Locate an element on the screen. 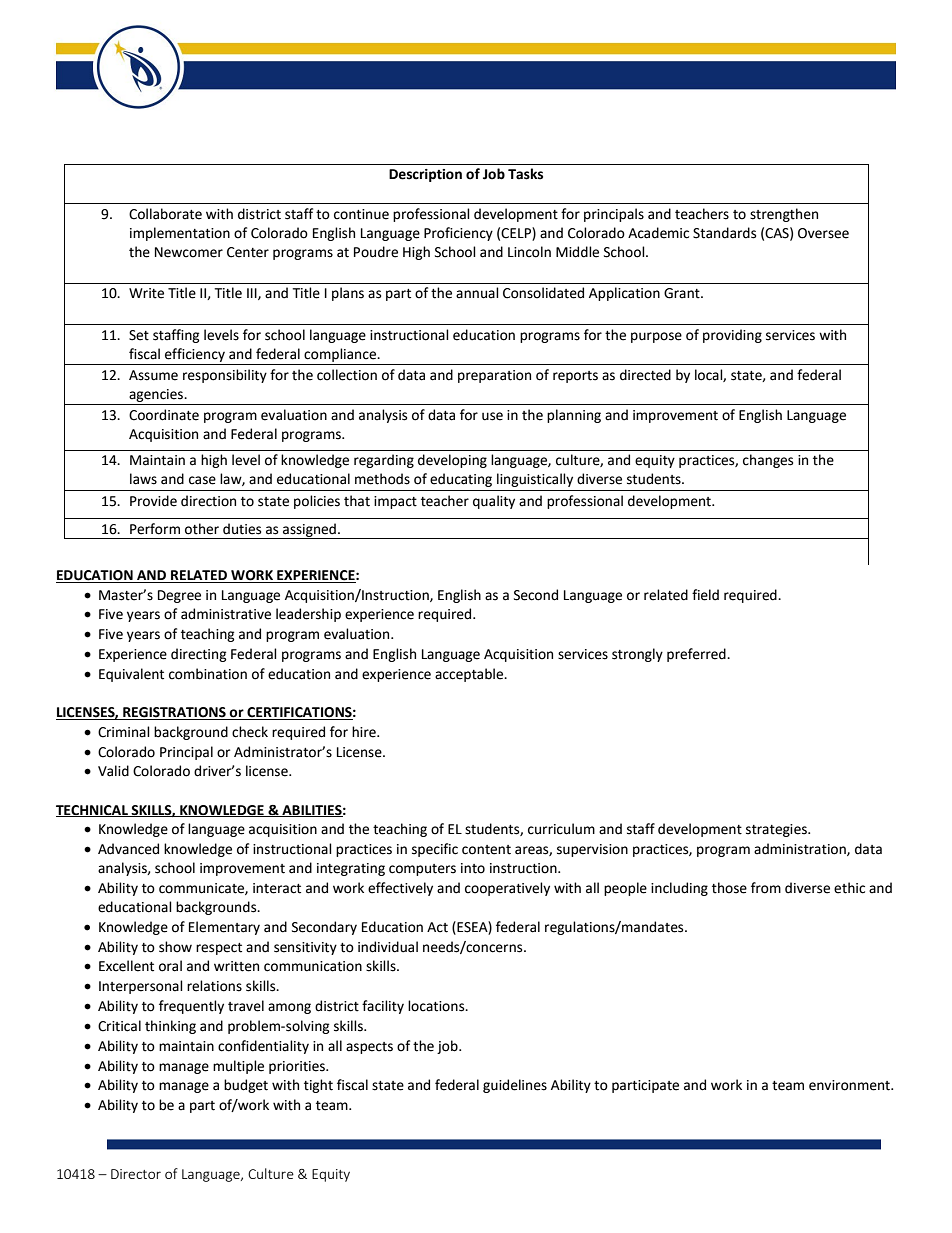 This screenshot has height=1233, width=952. environment is located at coordinates (850, 1085).
